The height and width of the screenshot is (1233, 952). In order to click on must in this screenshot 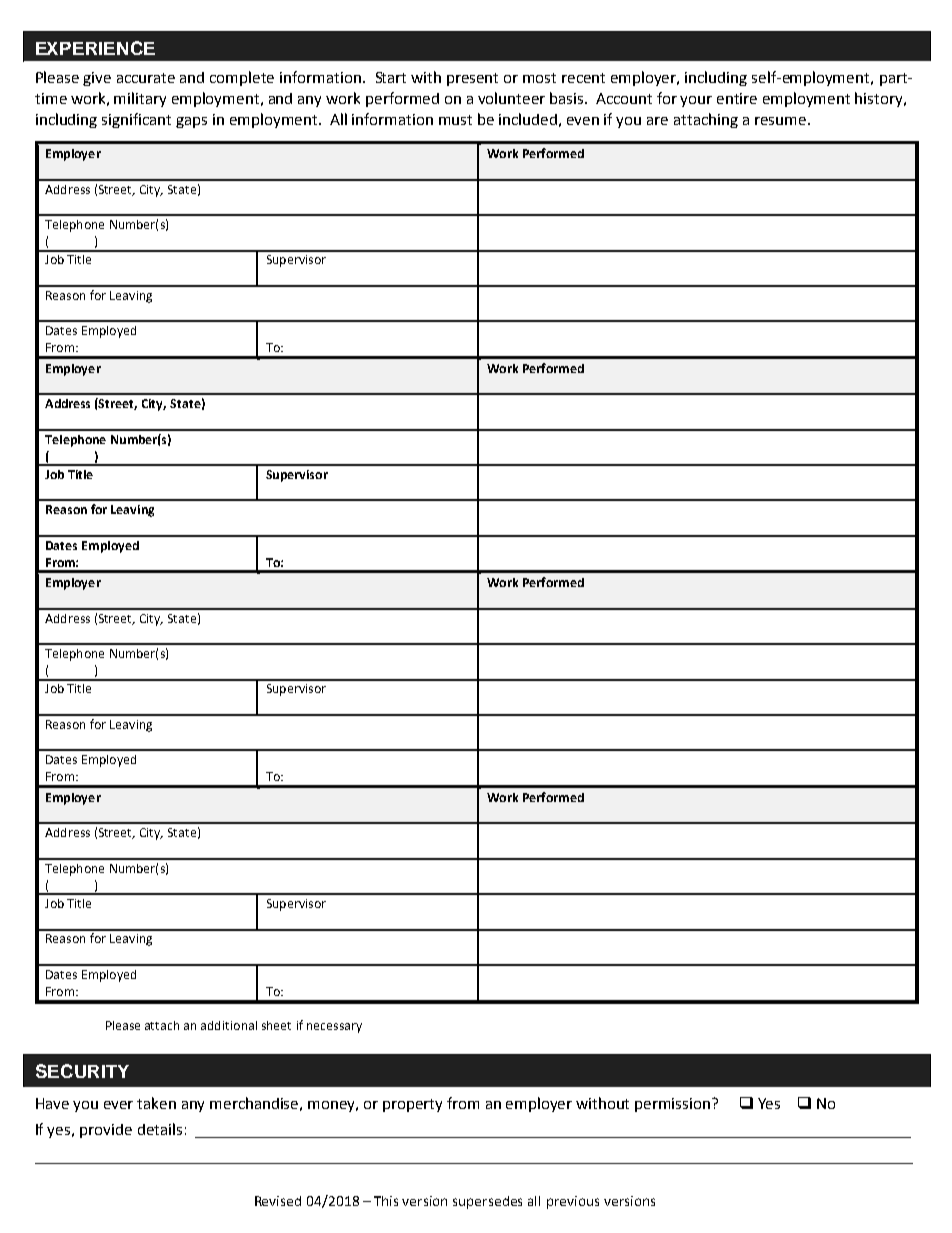, I will do `click(455, 120)`.
